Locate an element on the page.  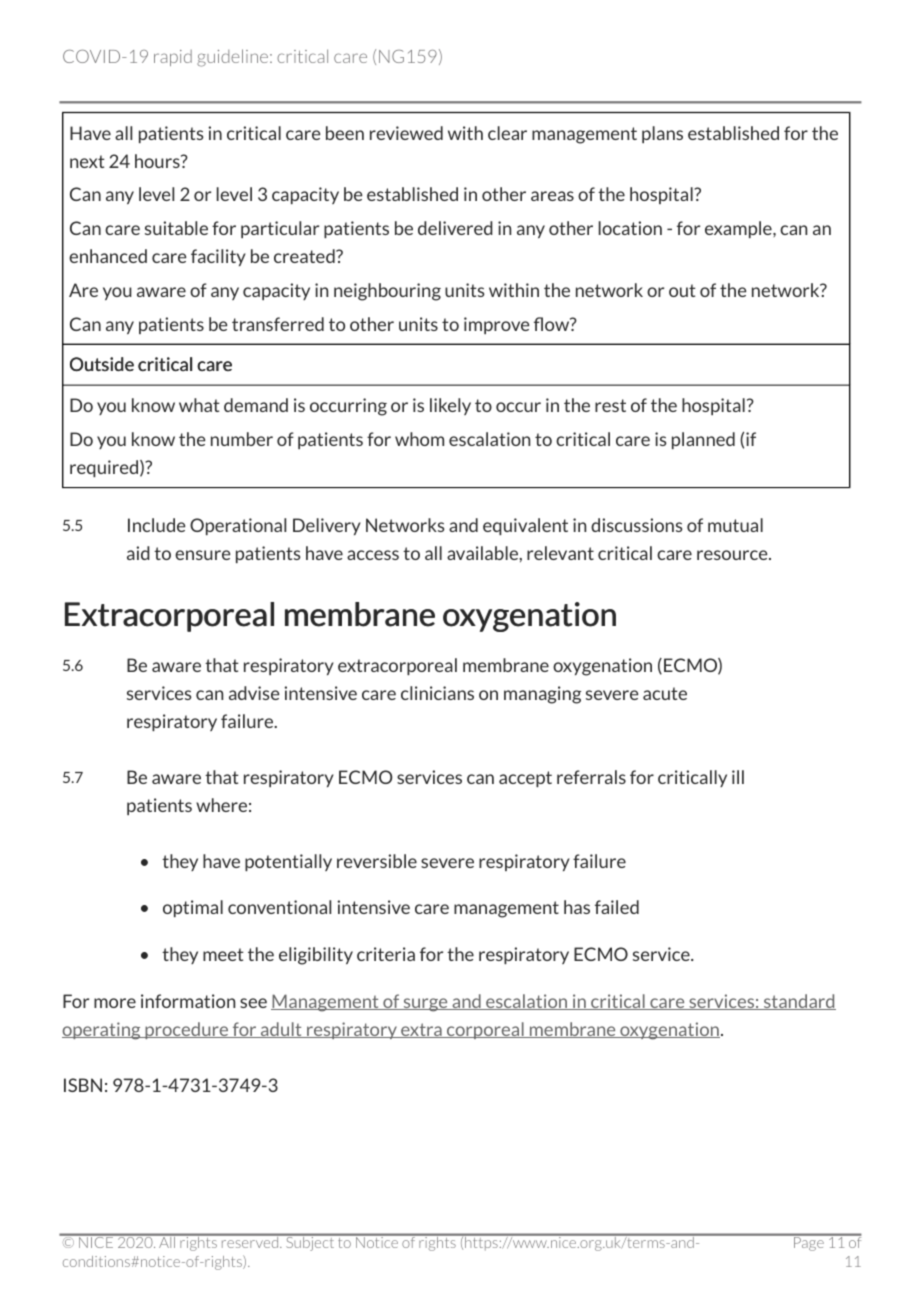
clinicians is located at coordinates (437, 693).
